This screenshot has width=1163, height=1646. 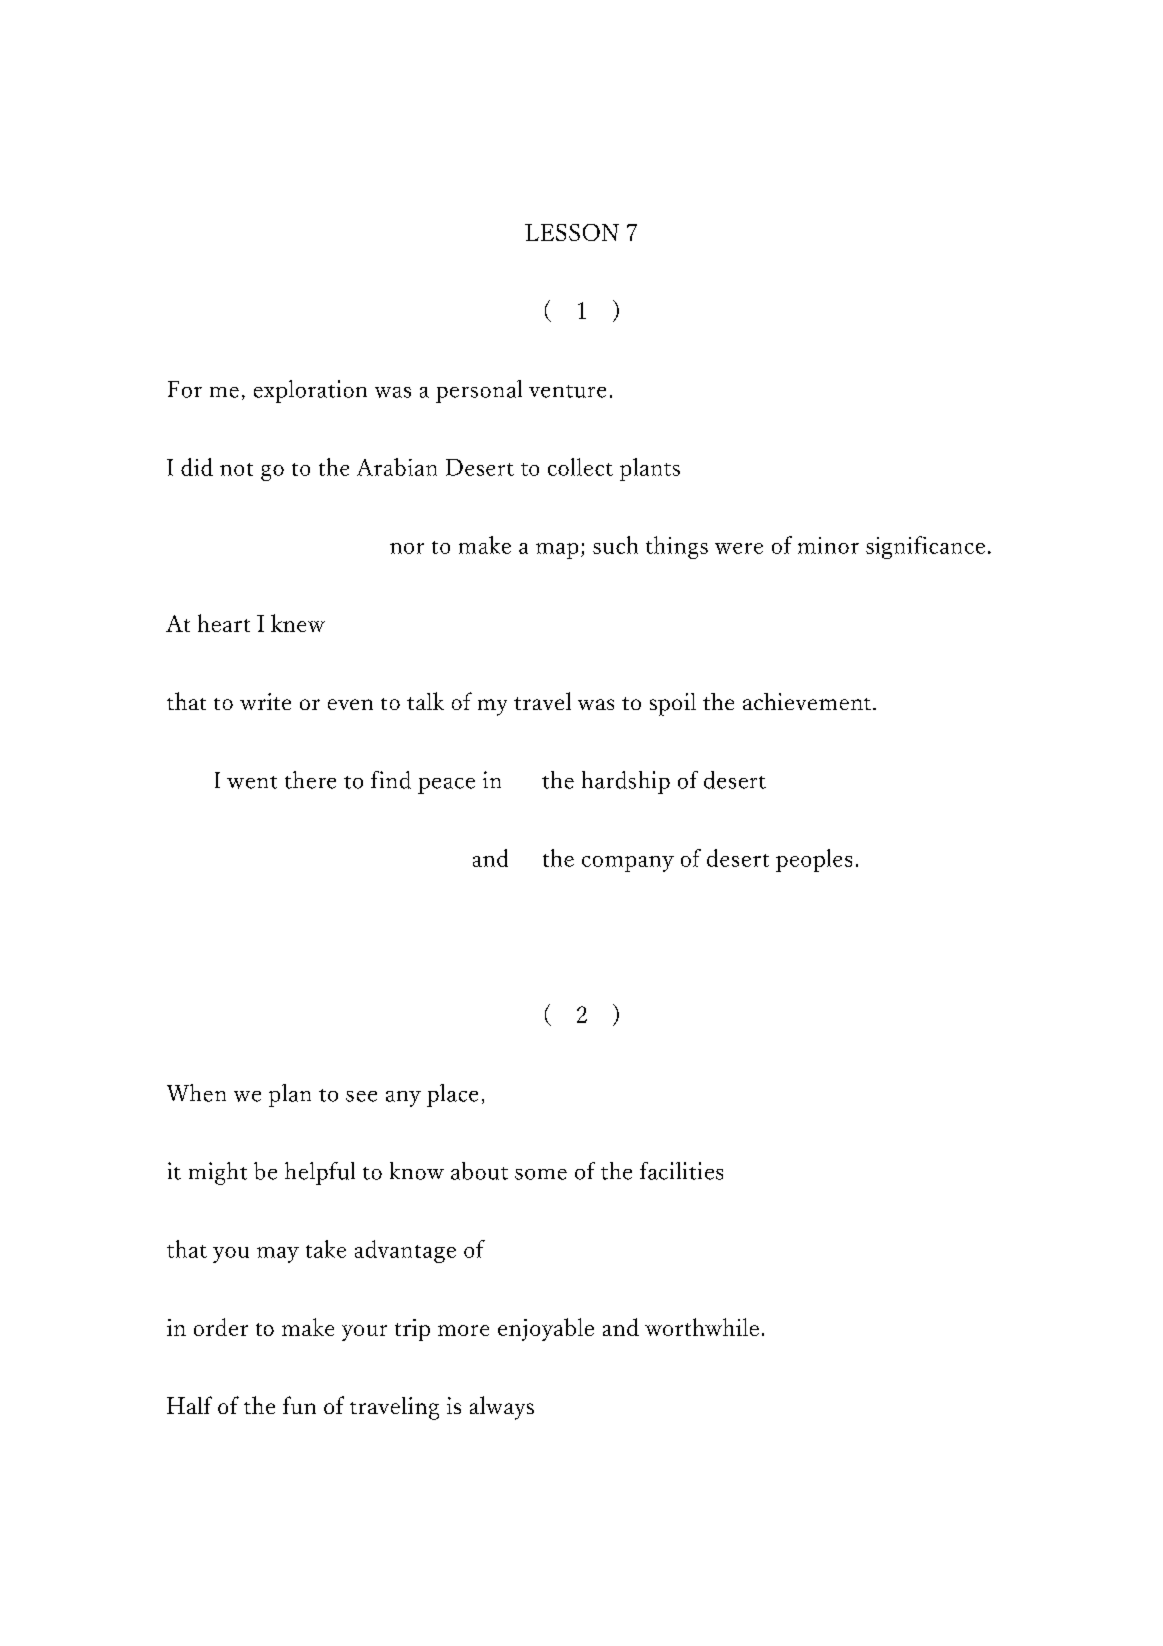 I want to click on such, so click(x=615, y=545).
